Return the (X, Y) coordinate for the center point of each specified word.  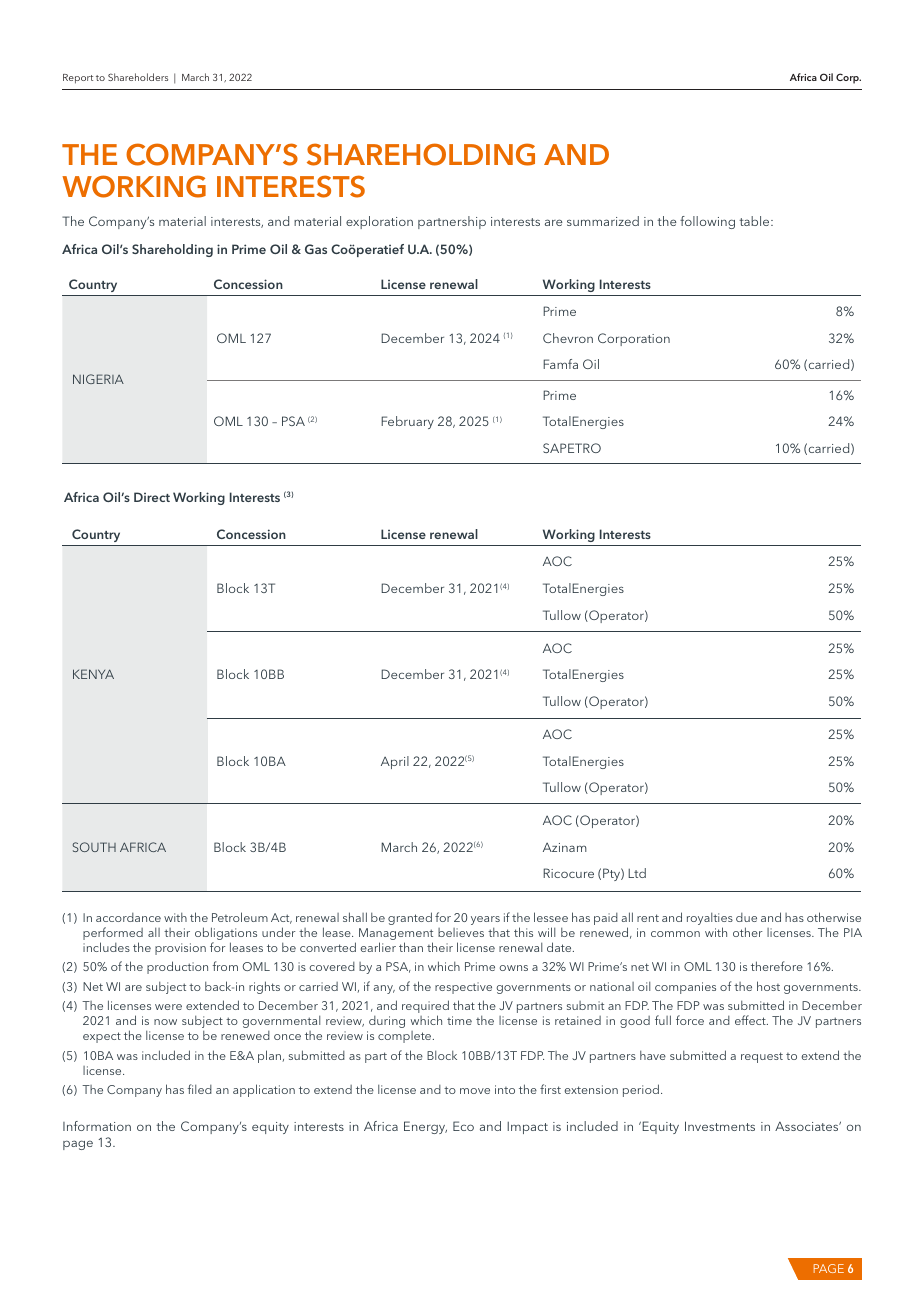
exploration (379, 222)
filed (199, 1089)
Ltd (637, 873)
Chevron (568, 338)
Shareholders (138, 77)
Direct (152, 497)
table (755, 221)
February (407, 422)
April (395, 762)
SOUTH (94, 847)
